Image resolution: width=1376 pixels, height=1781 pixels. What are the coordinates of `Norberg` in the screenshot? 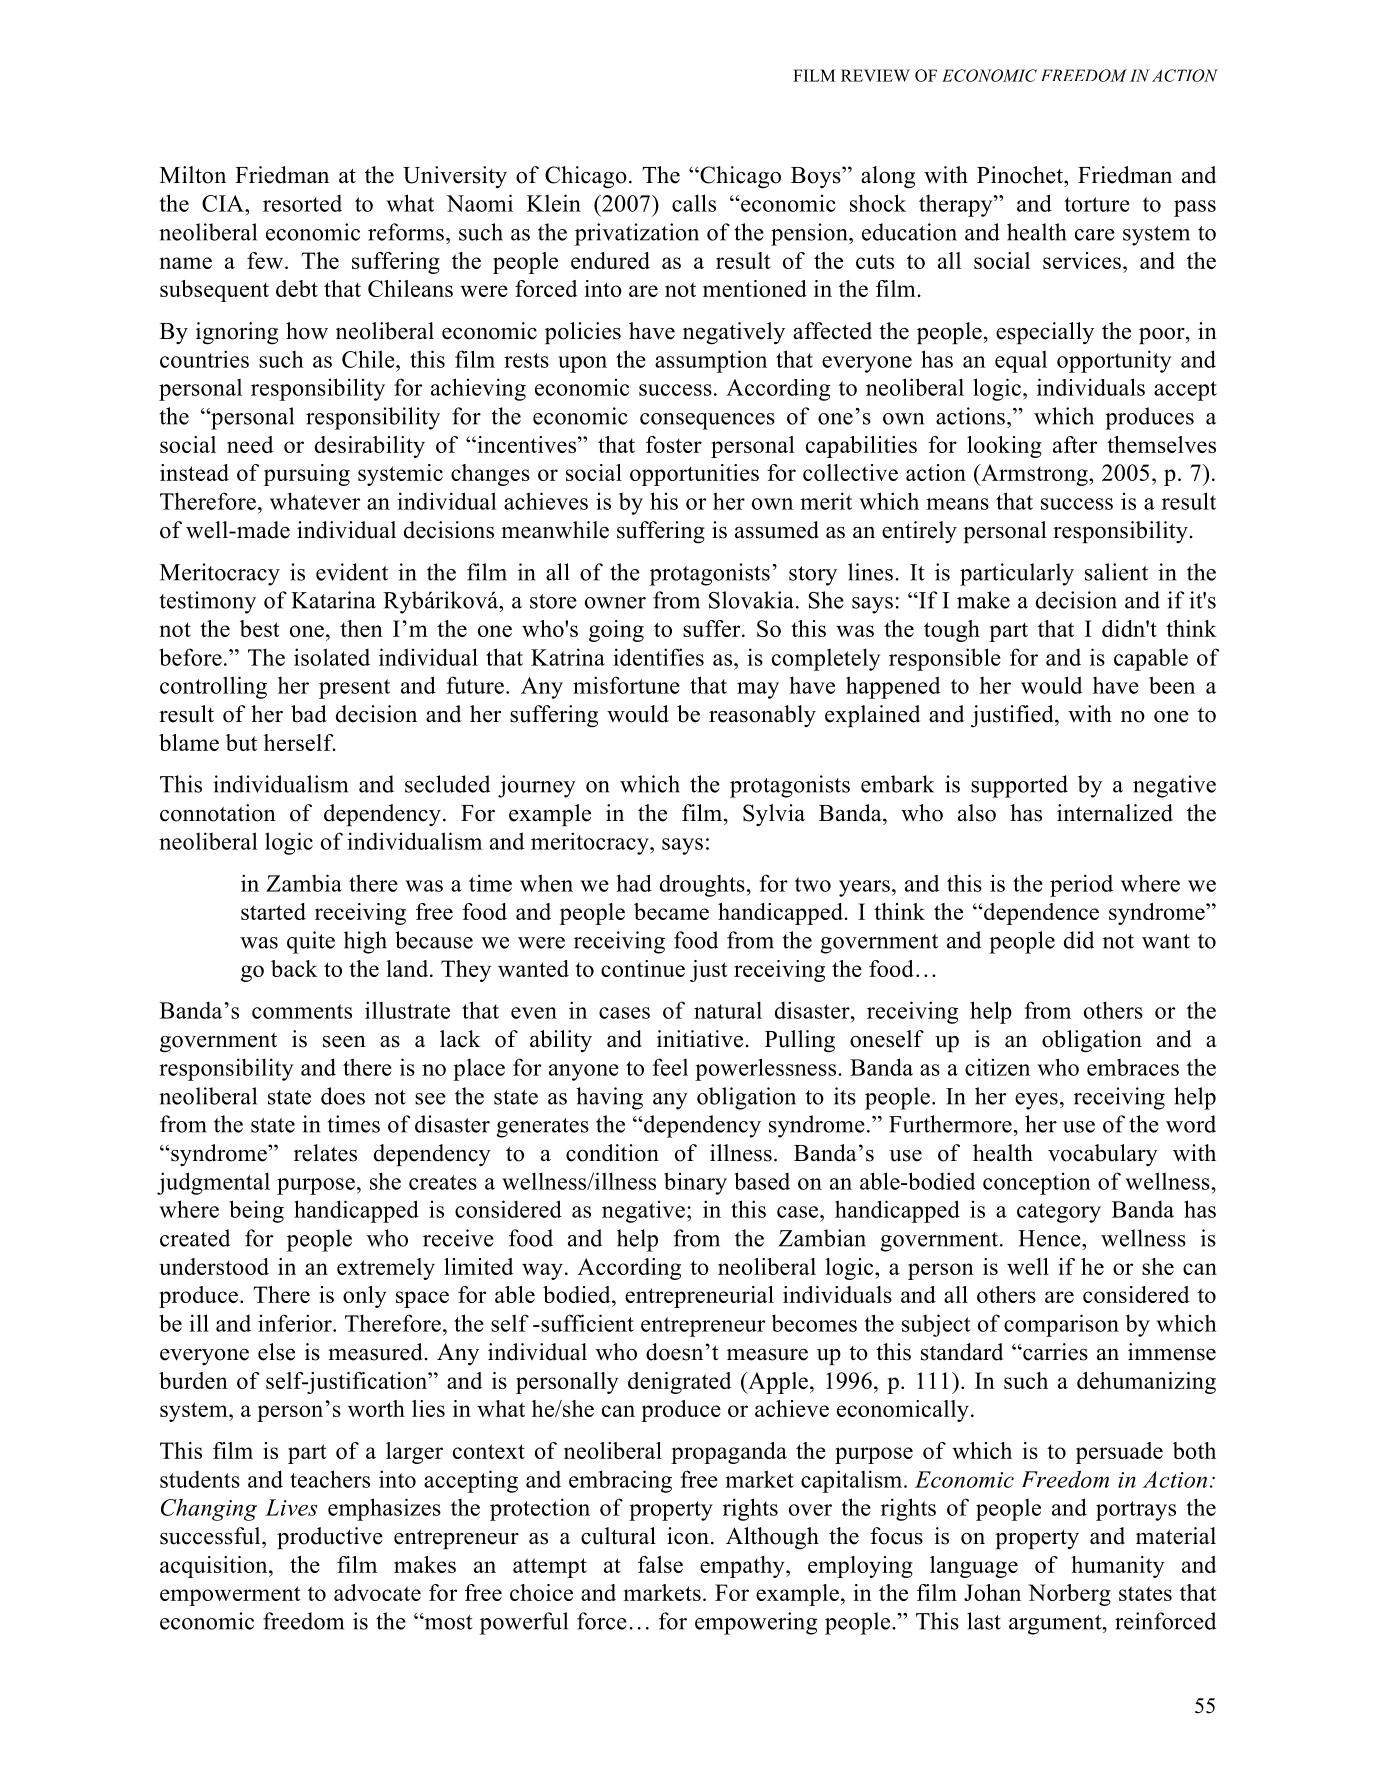 It's located at (1069, 1595).
